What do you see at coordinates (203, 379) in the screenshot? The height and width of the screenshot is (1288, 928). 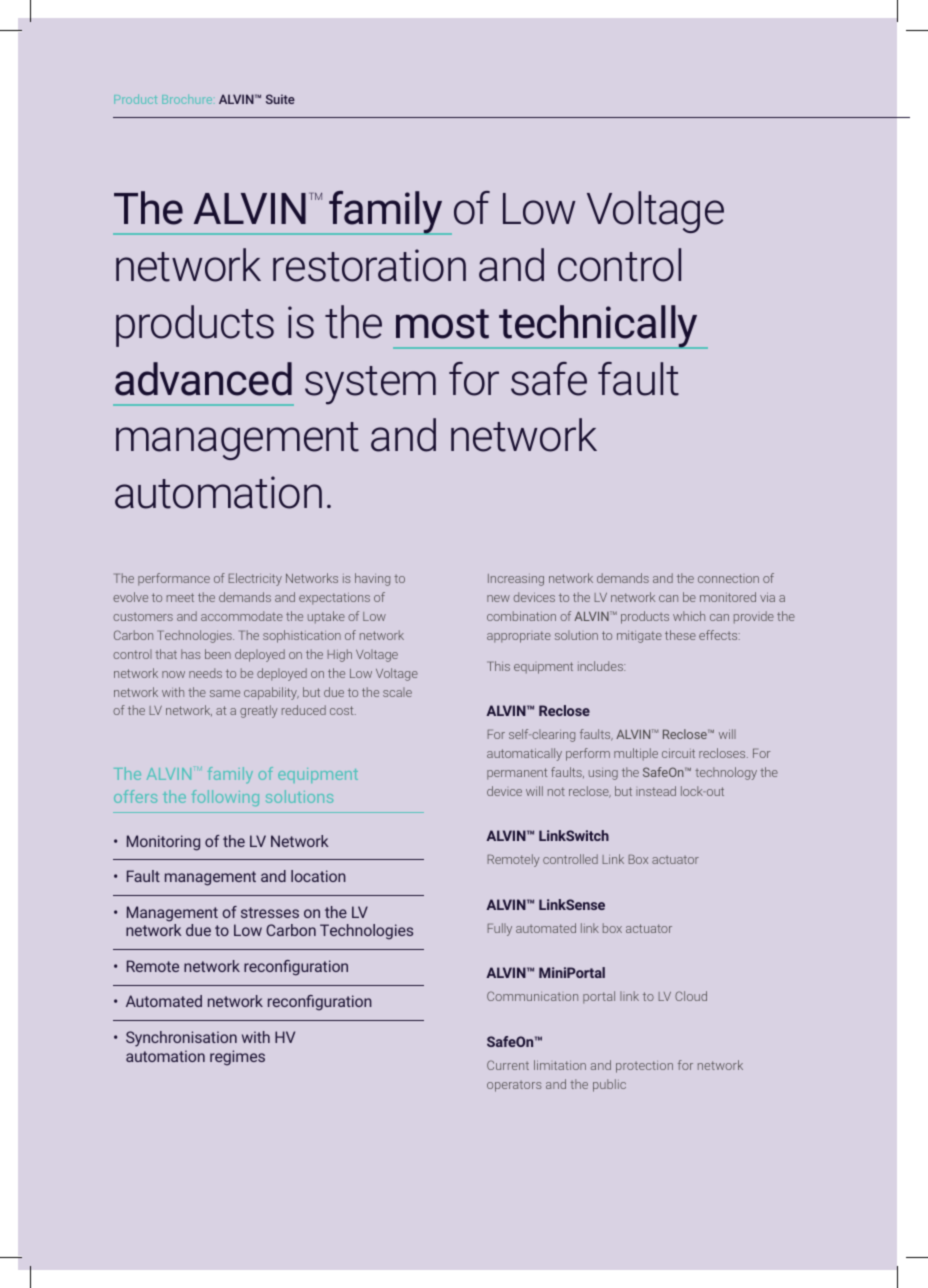 I see `advanced` at bounding box center [203, 379].
